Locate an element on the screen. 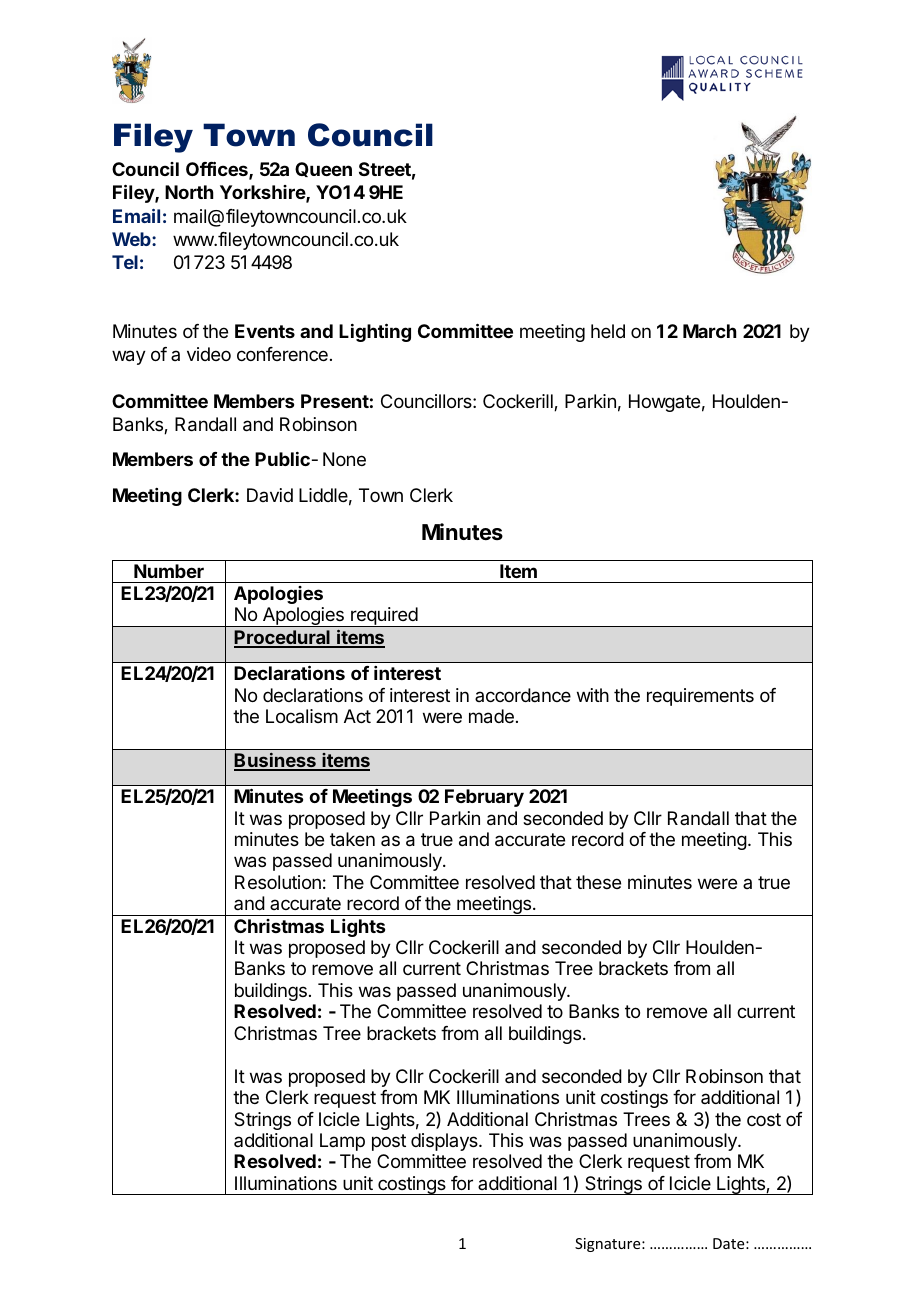 Image resolution: width=924 pixels, height=1308 pixels. required is located at coordinates (384, 617).
